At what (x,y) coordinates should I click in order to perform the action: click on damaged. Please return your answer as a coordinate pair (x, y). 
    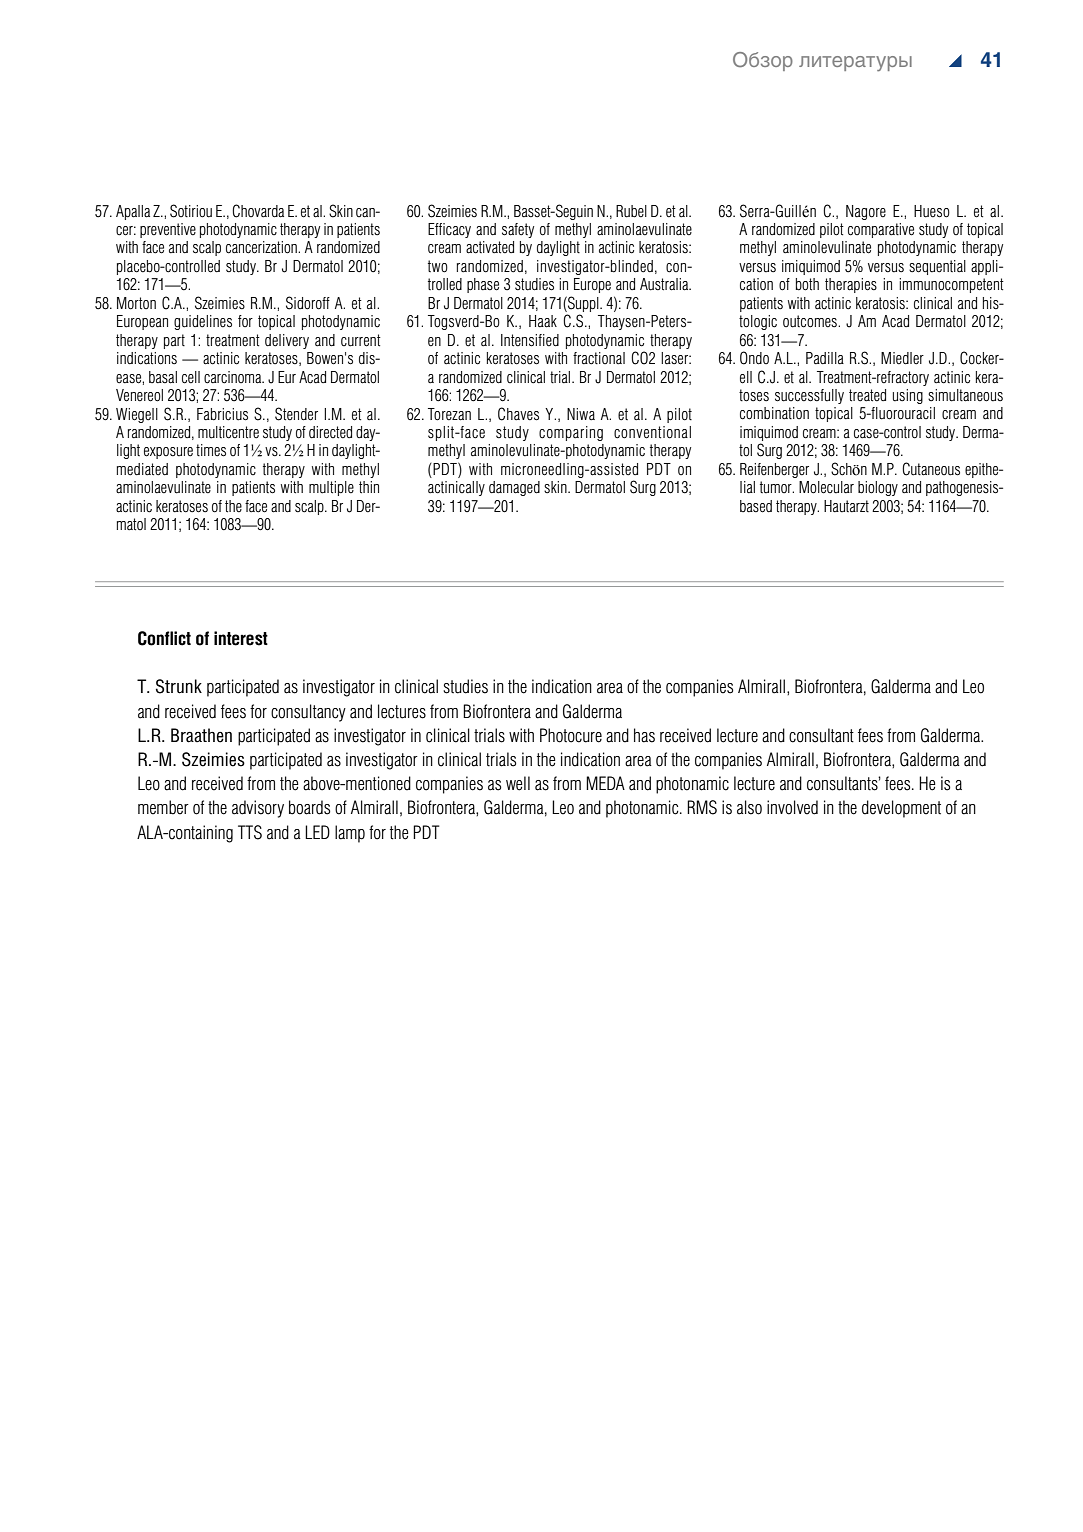
    Looking at the image, I should click on (514, 488).
